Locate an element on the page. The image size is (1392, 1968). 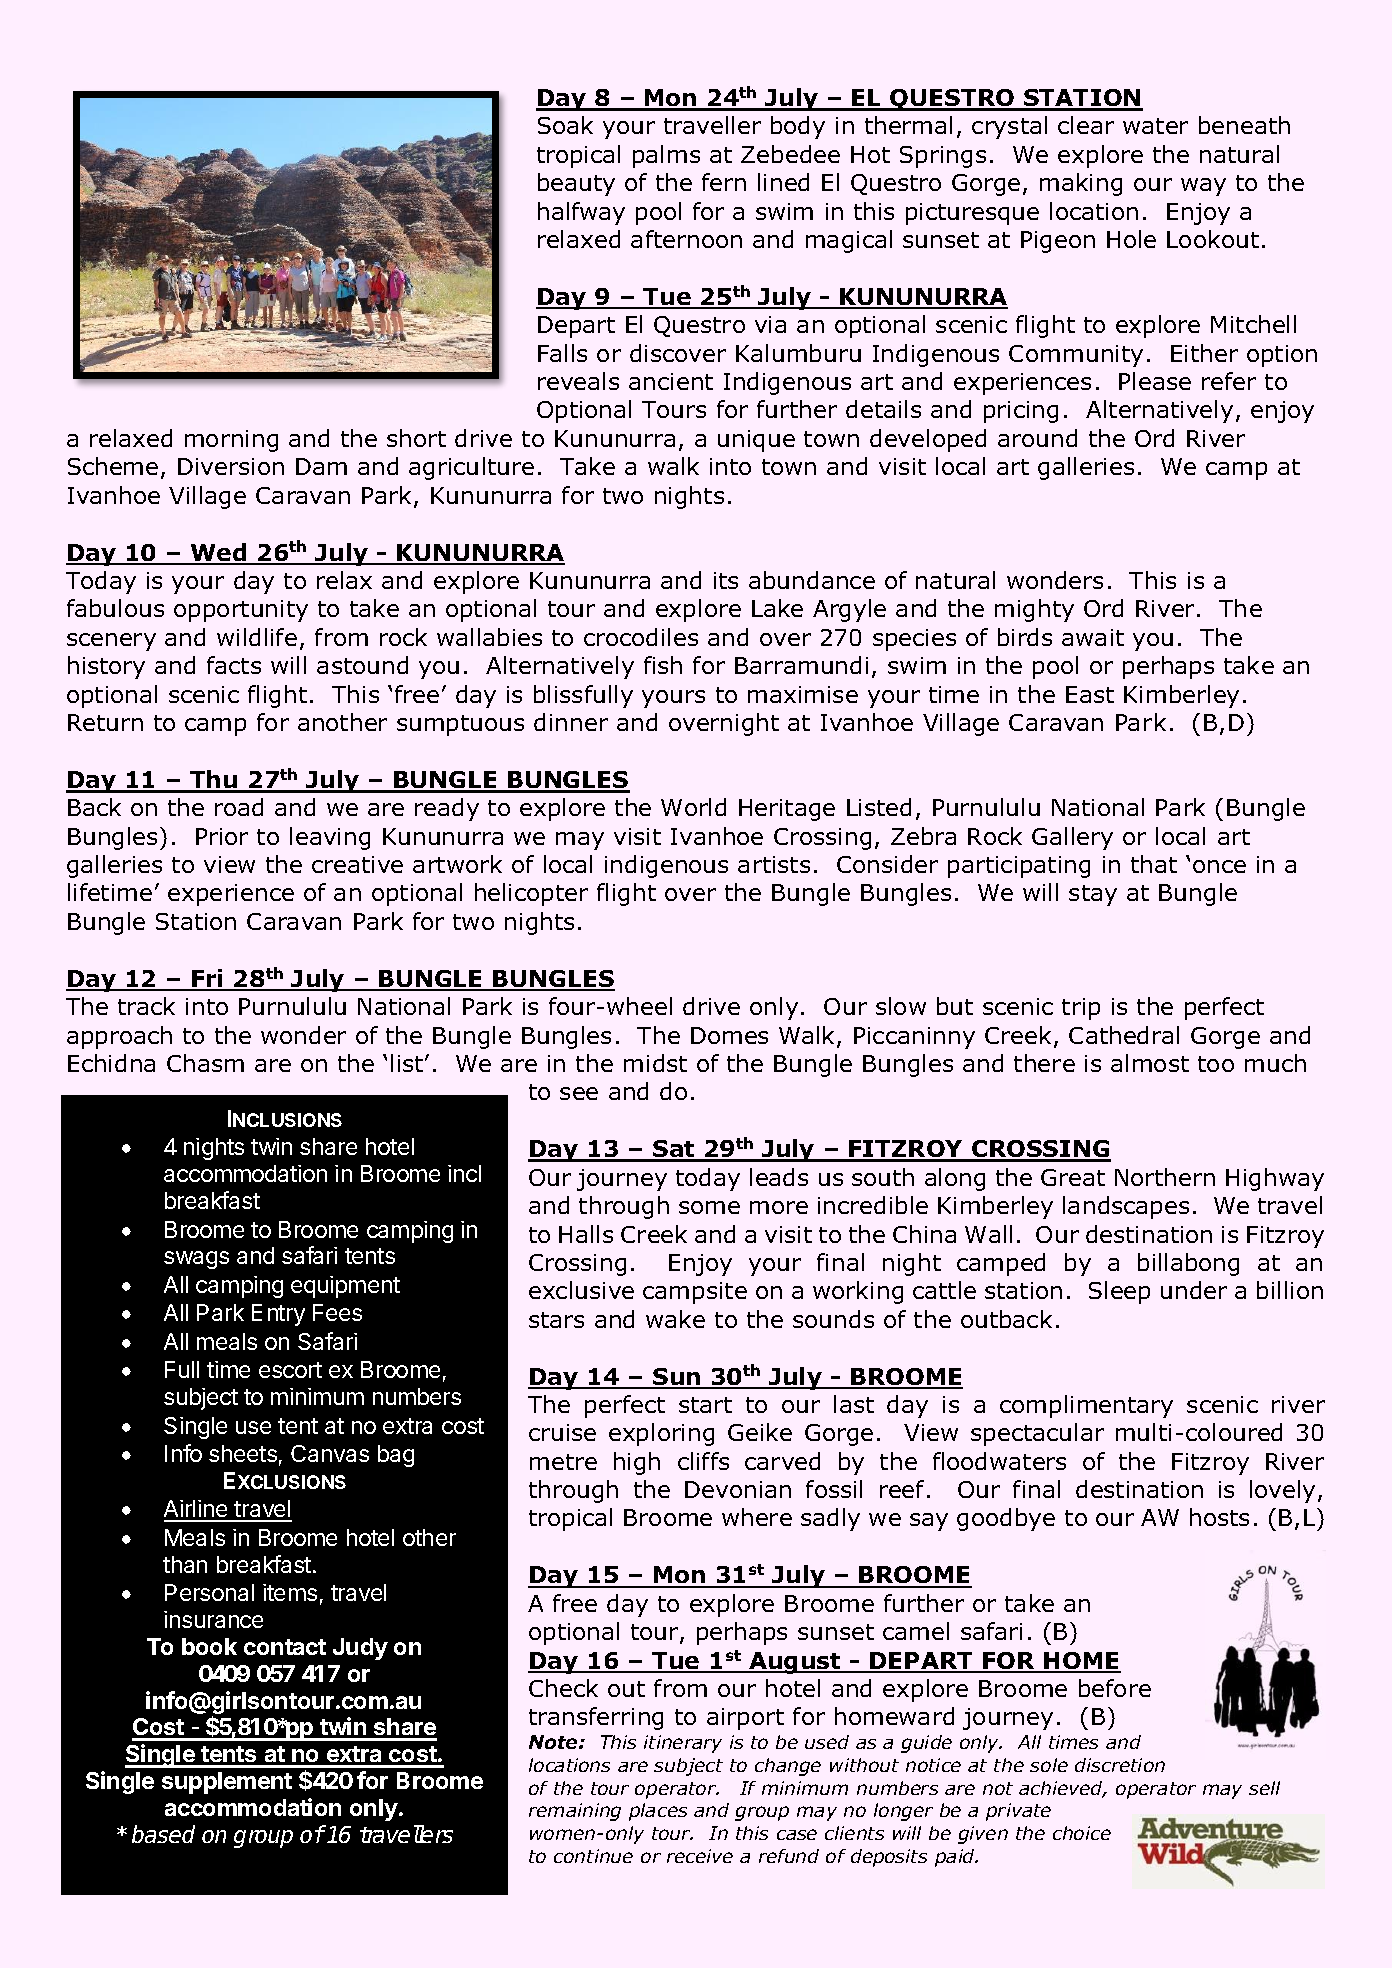
Lake is located at coordinates (777, 608).
